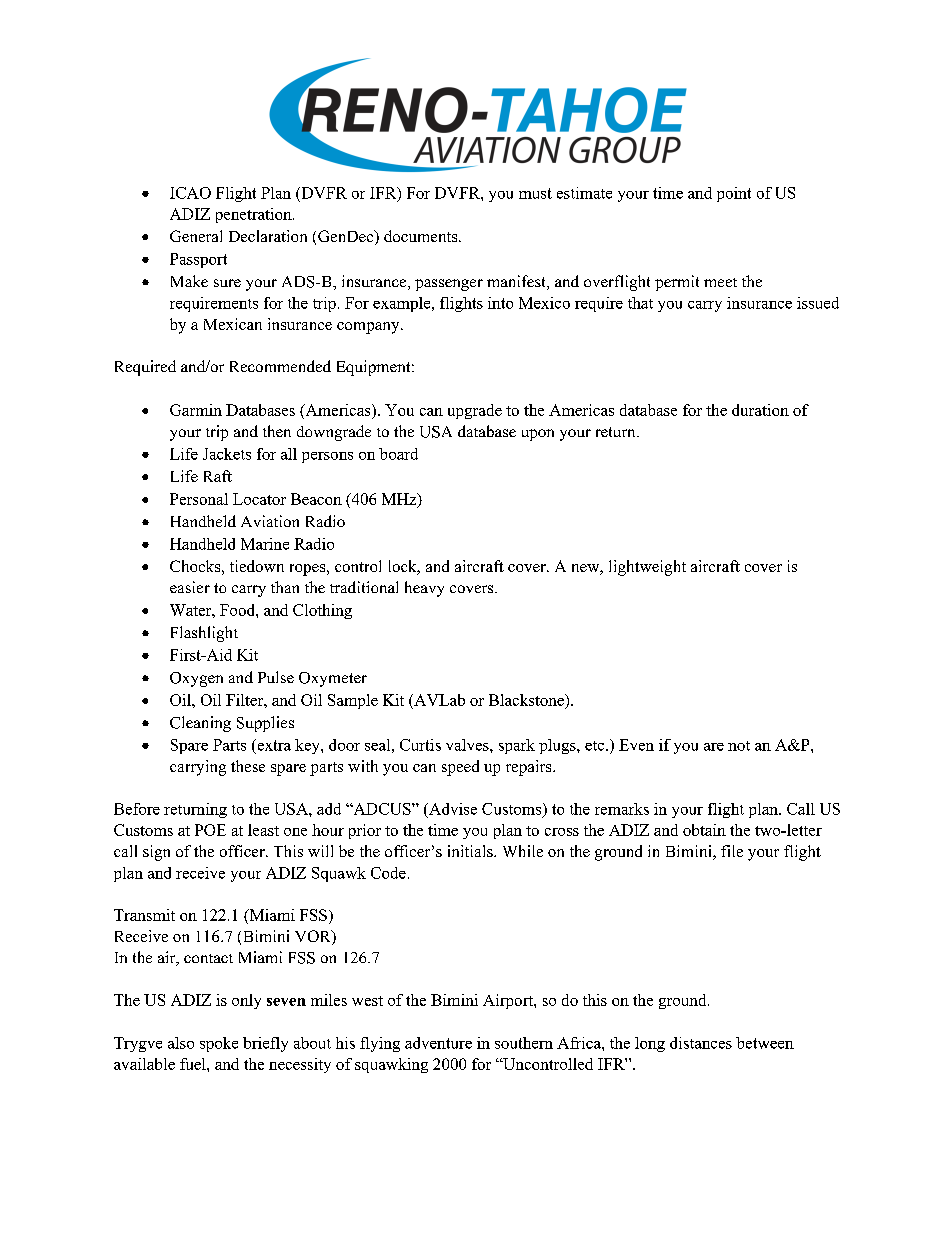  Describe the element at coordinates (734, 194) in the image. I see `point` at that location.
